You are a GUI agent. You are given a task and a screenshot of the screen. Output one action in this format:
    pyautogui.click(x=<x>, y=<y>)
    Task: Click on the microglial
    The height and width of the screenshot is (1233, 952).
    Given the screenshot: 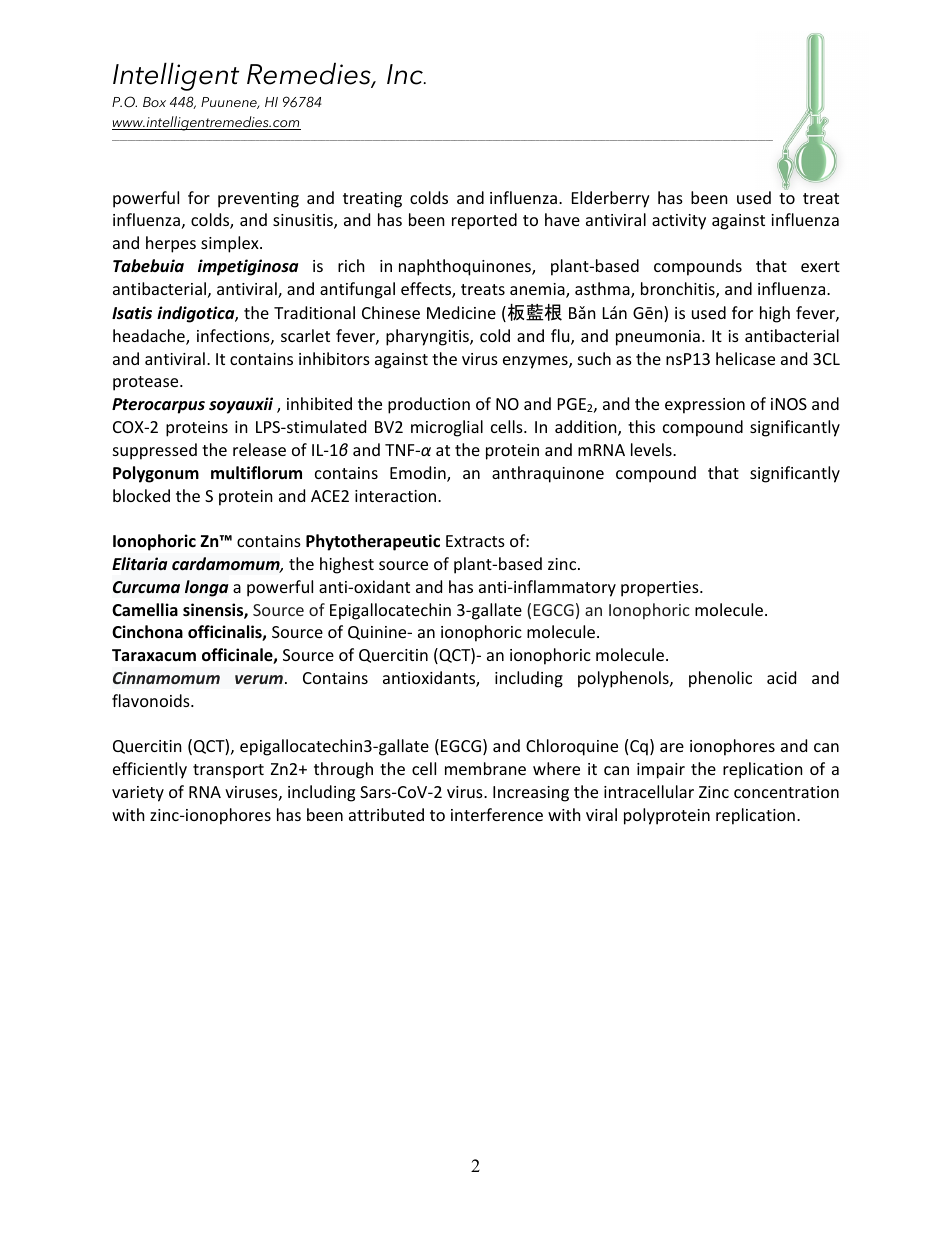 What is the action you would take?
    pyautogui.click(x=447, y=428)
